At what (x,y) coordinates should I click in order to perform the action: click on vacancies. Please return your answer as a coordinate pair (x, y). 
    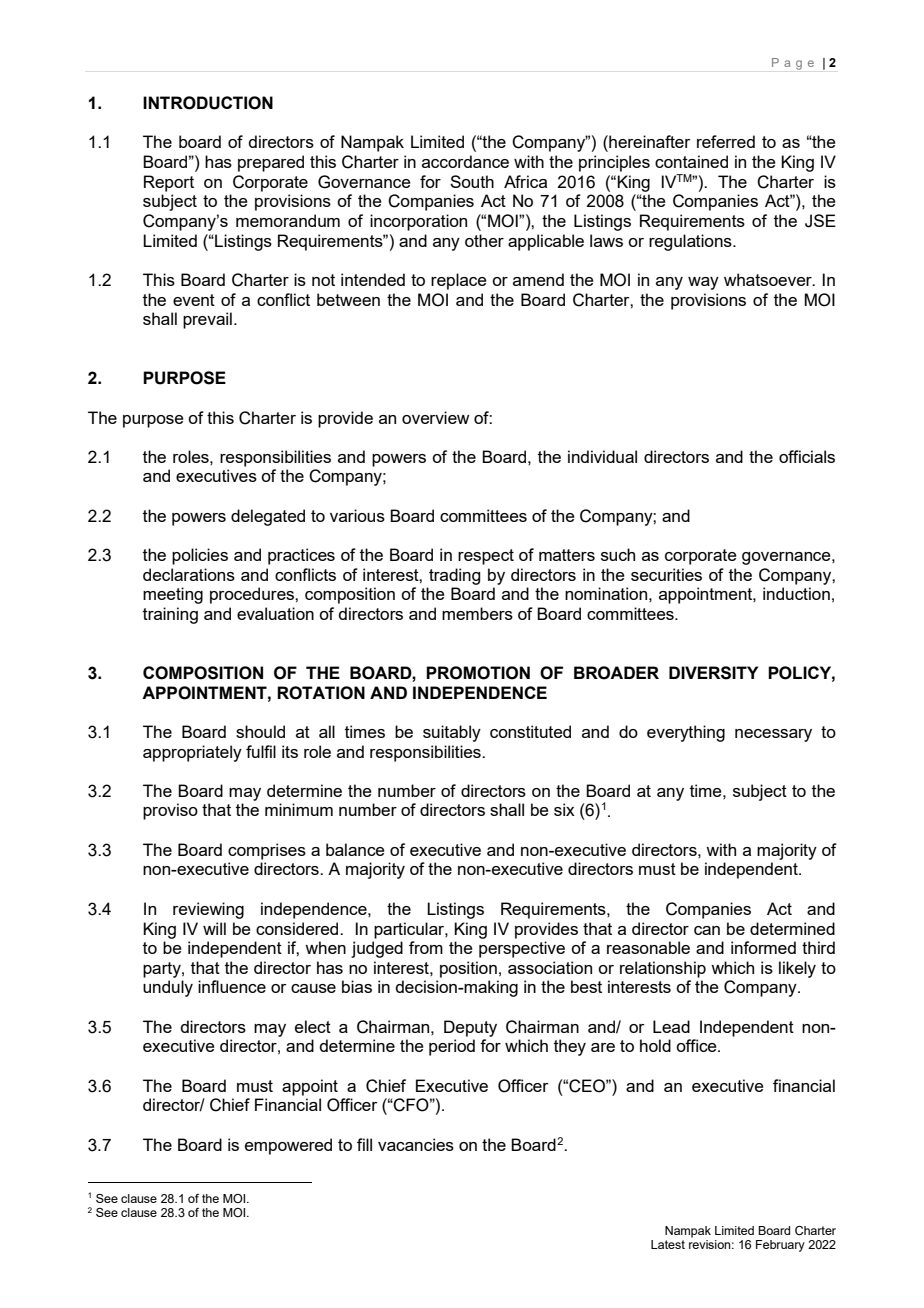
    Looking at the image, I should click on (416, 1144).
